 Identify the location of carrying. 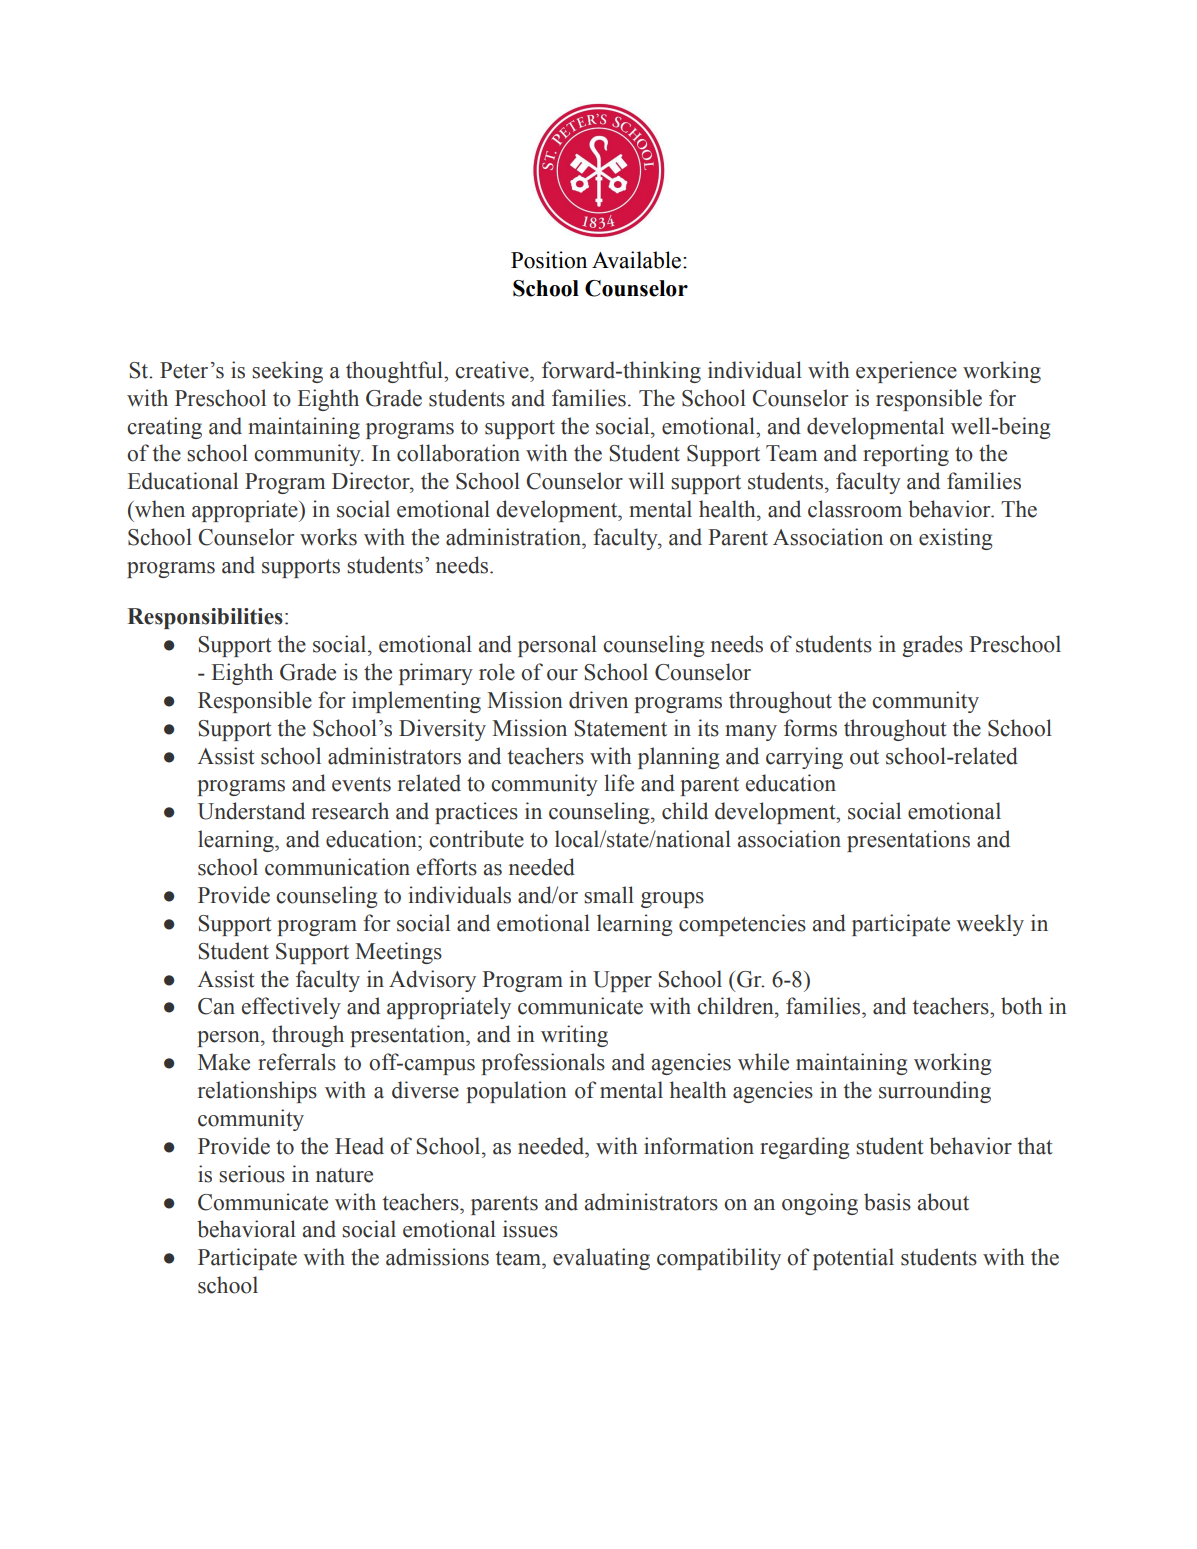
(804, 758).
